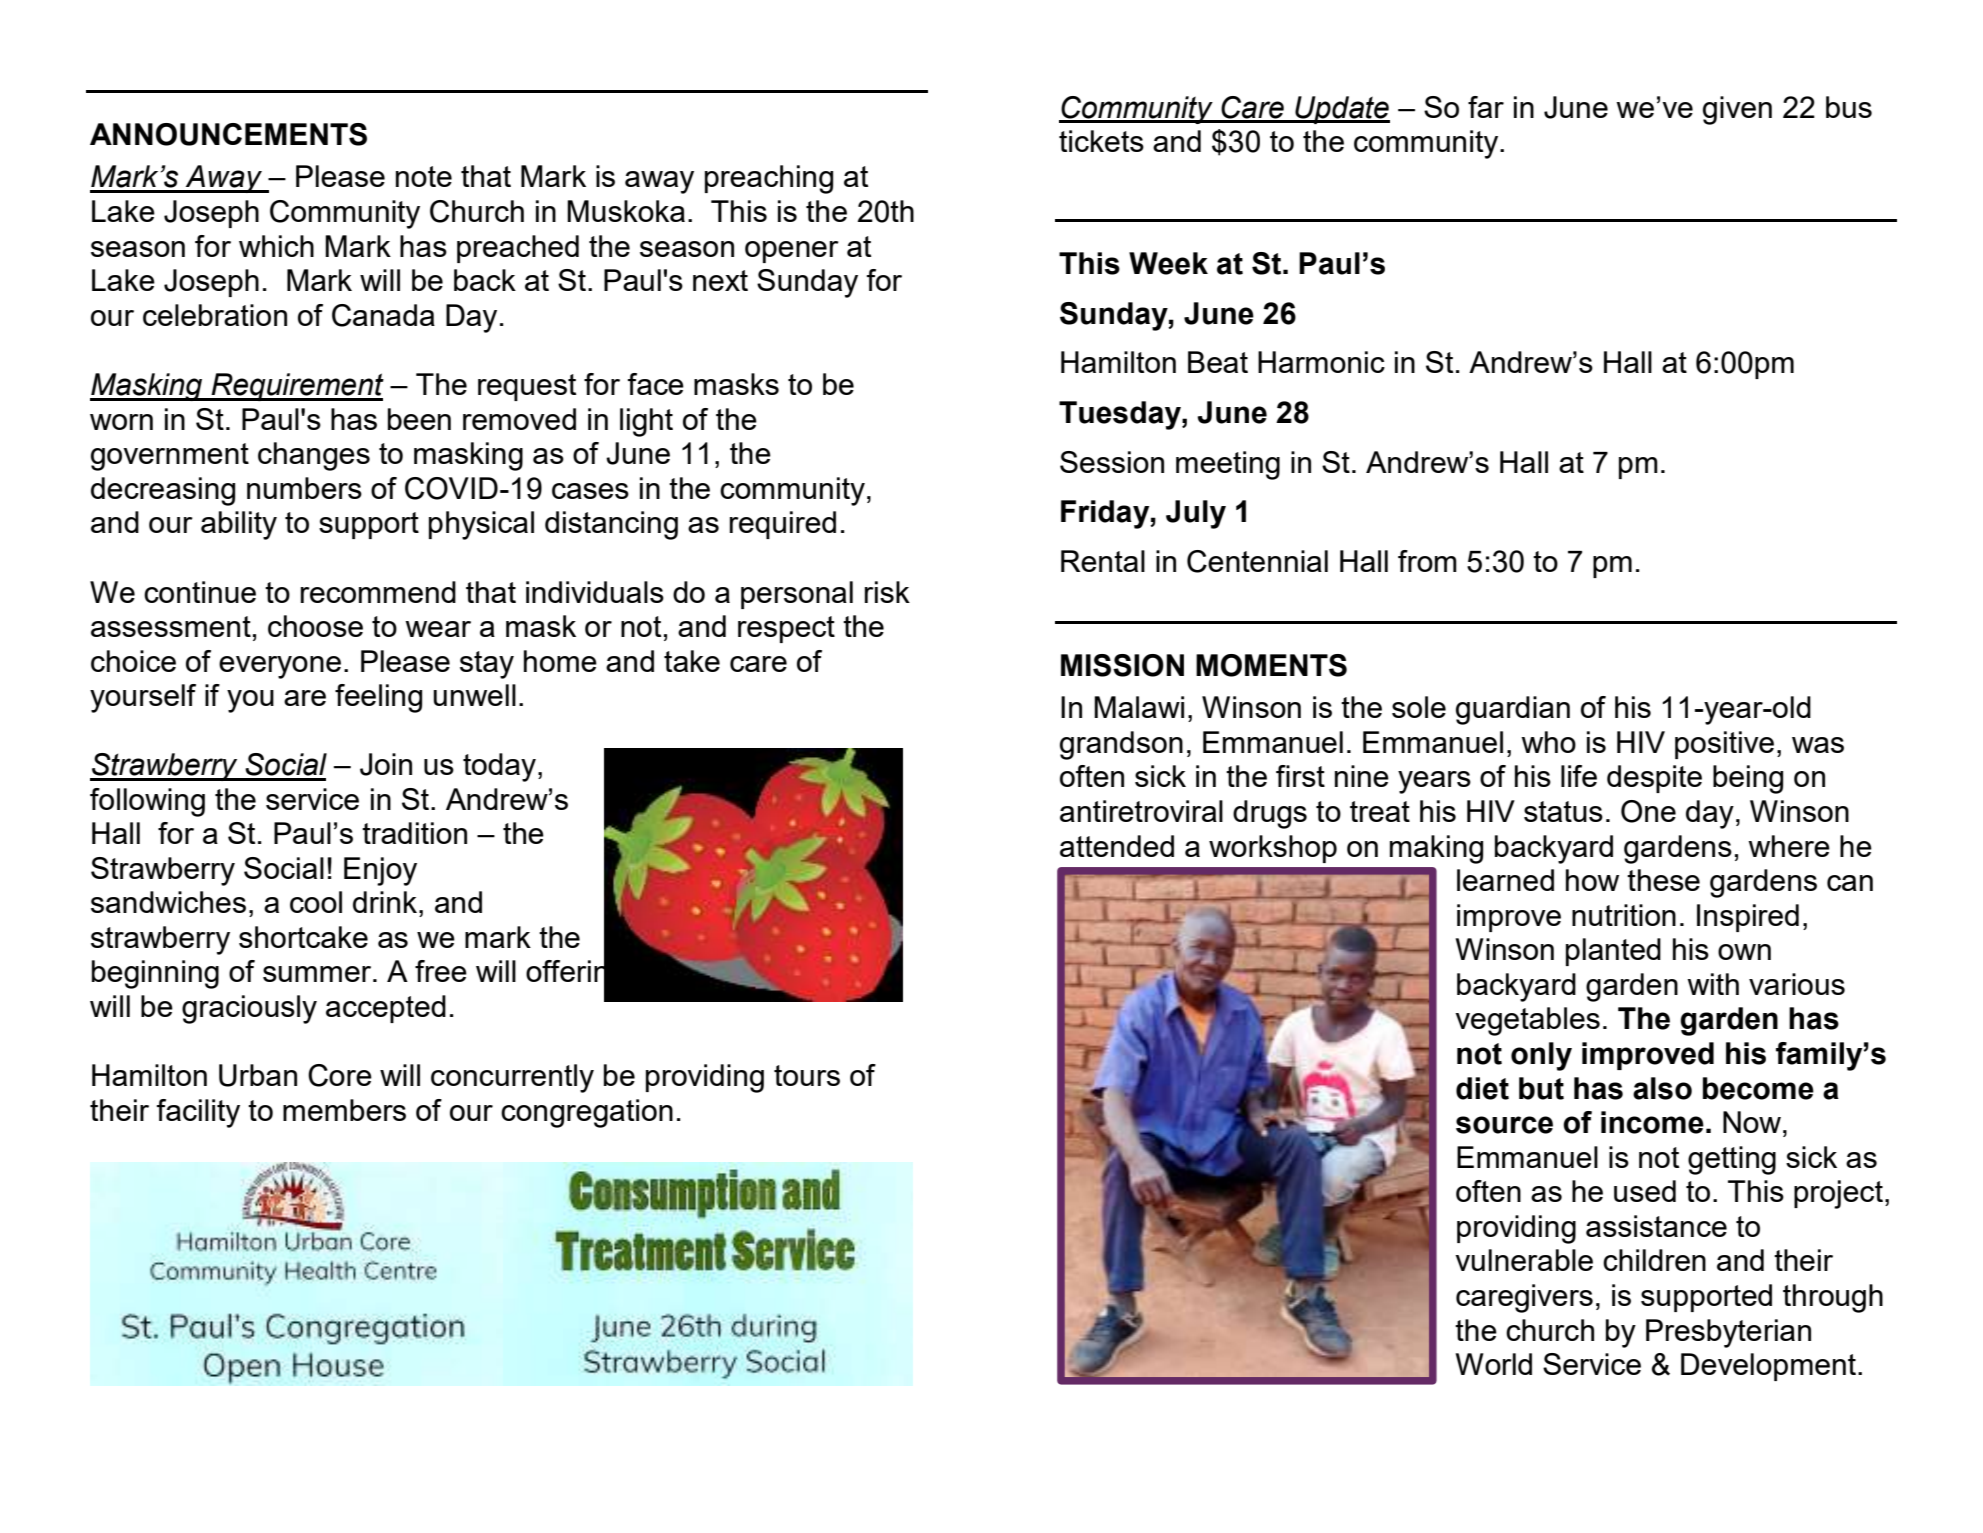 This document has height=1533, width=1983. I want to click on planted, so click(1613, 952).
